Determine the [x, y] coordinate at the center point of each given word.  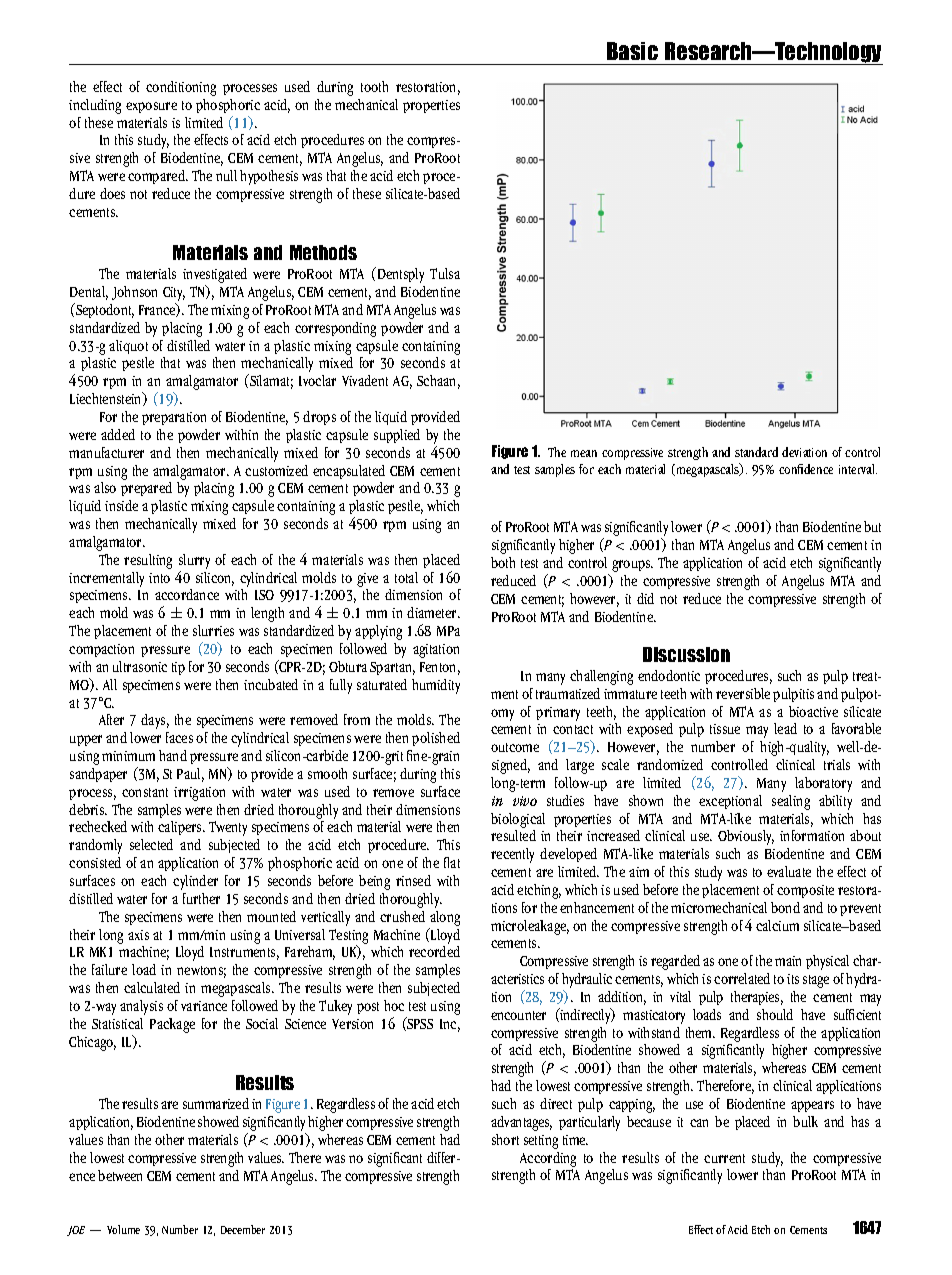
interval [858, 469]
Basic [632, 51]
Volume [123, 1229]
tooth [374, 86]
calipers [181, 828]
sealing [791, 802]
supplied [397, 436]
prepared [146, 489]
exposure [151, 107]
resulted [513, 835]
